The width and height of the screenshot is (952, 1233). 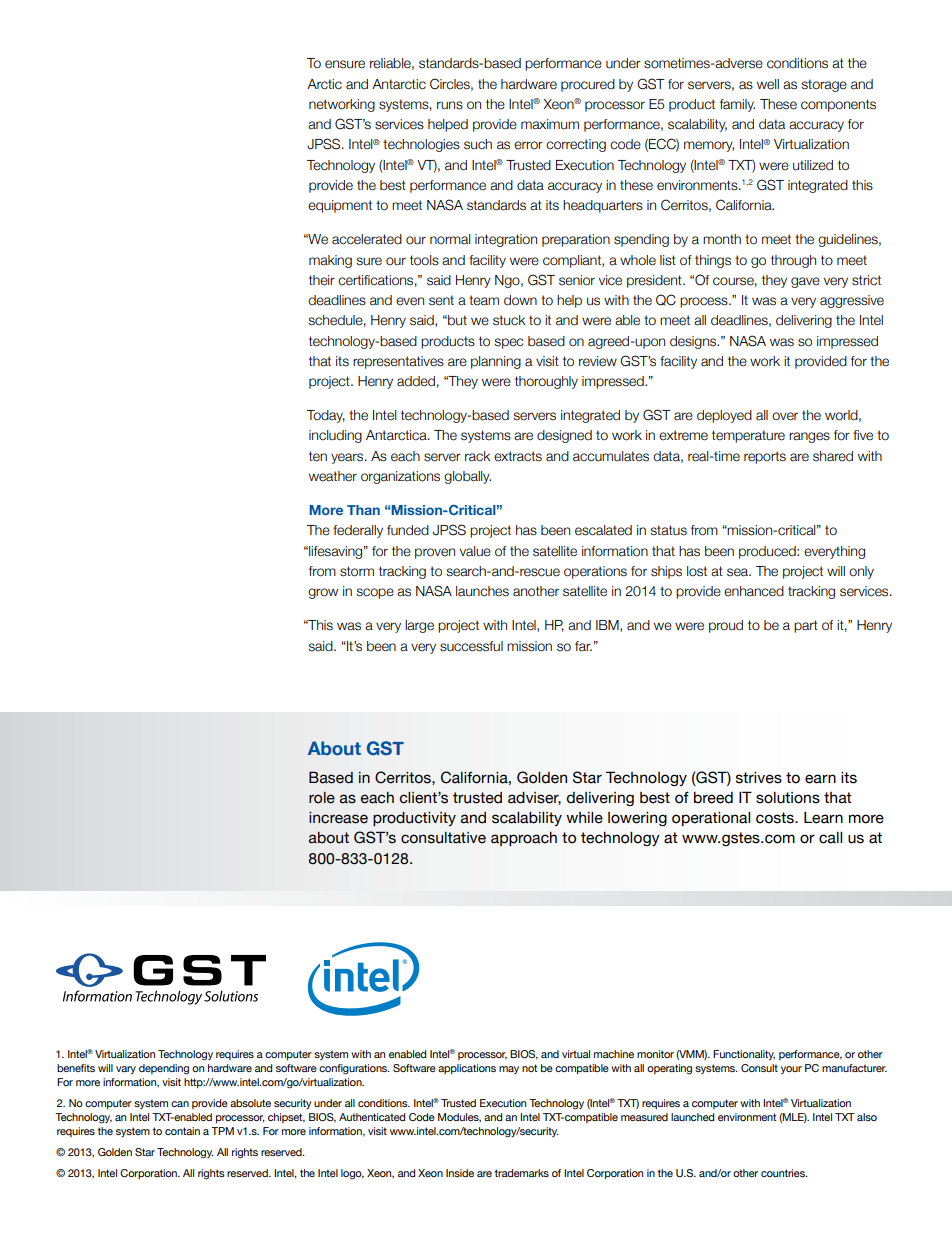 I want to click on grow, so click(x=323, y=593).
